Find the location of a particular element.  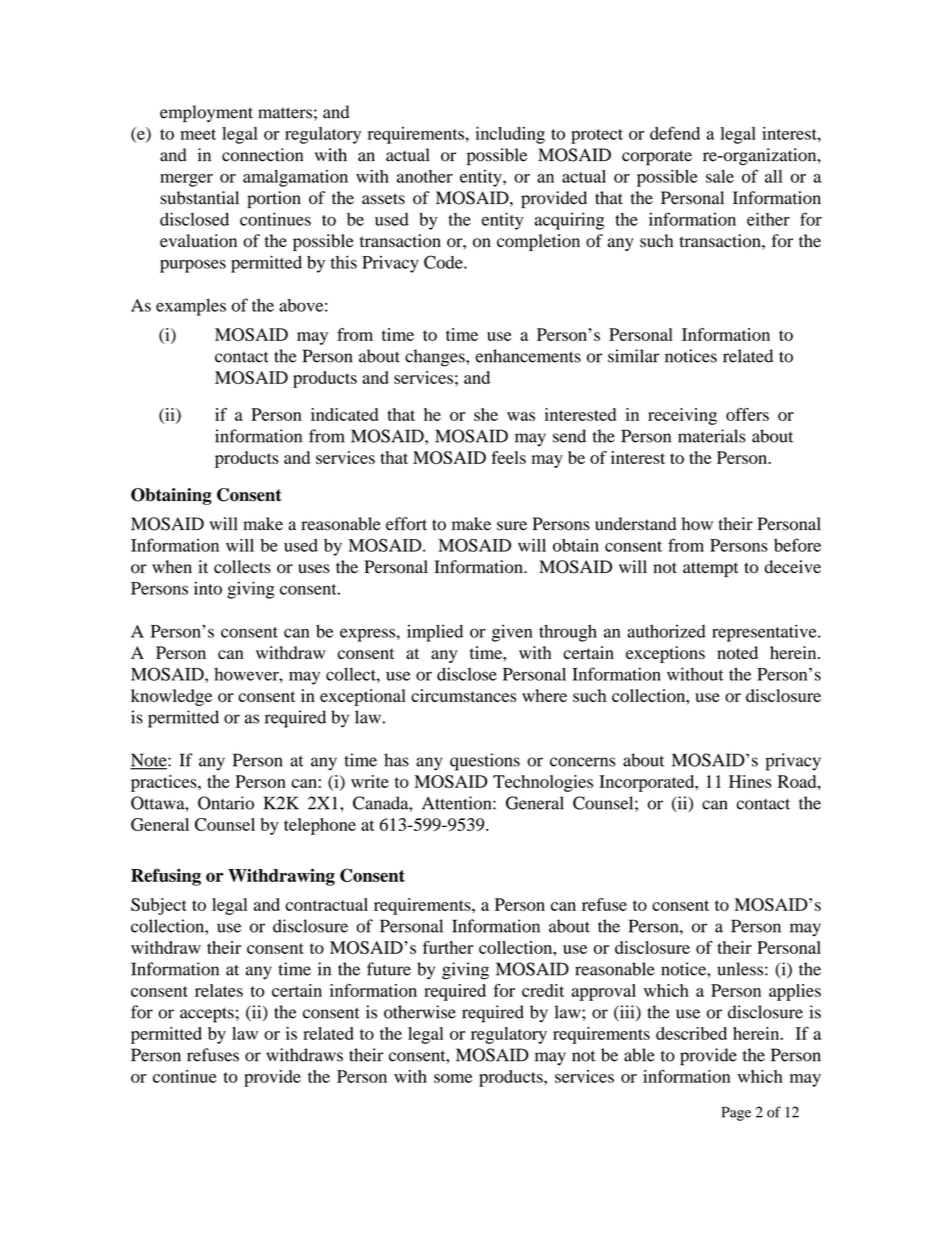

representative is located at coordinates (765, 633).
